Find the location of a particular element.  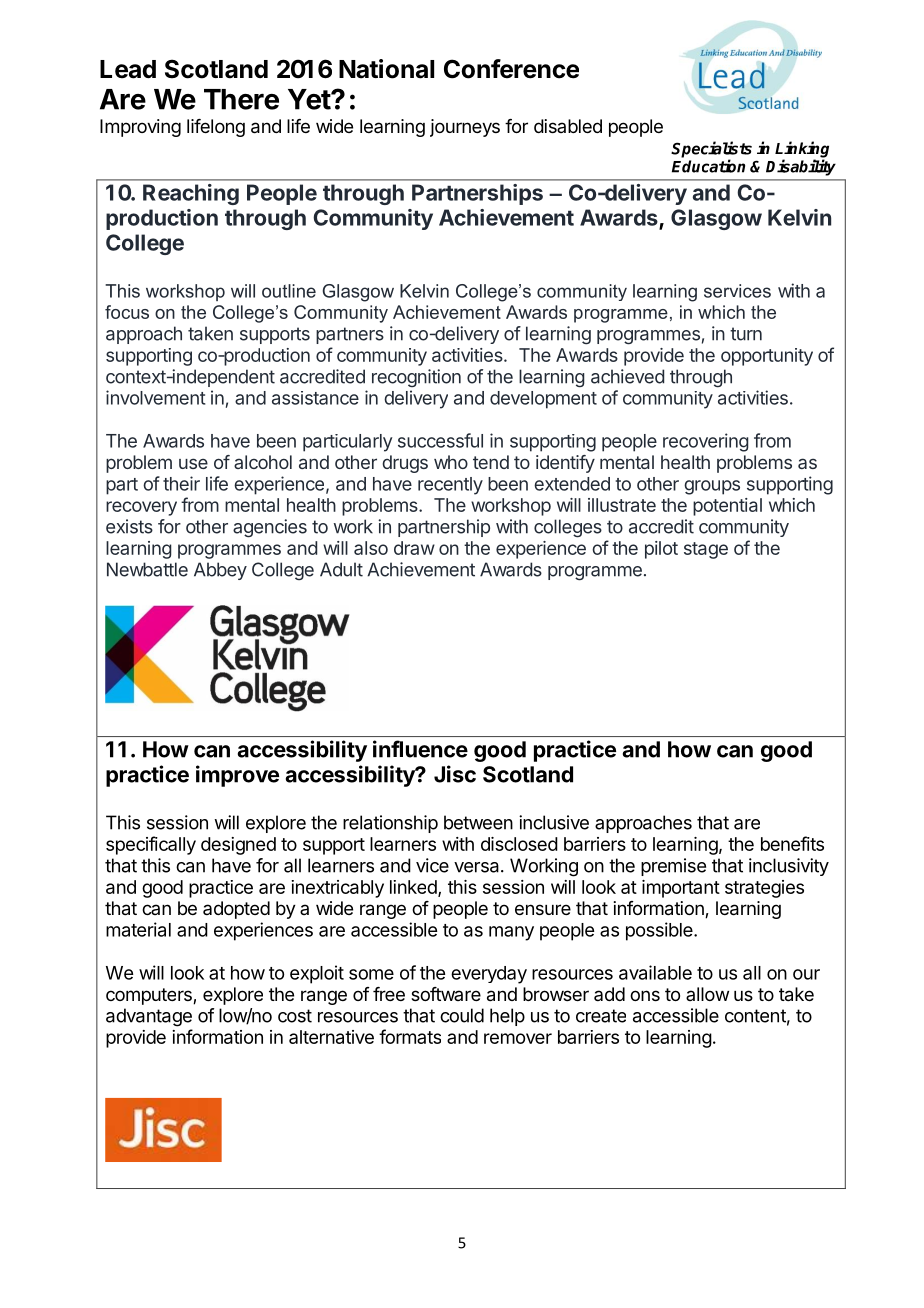

draw is located at coordinates (414, 548).
